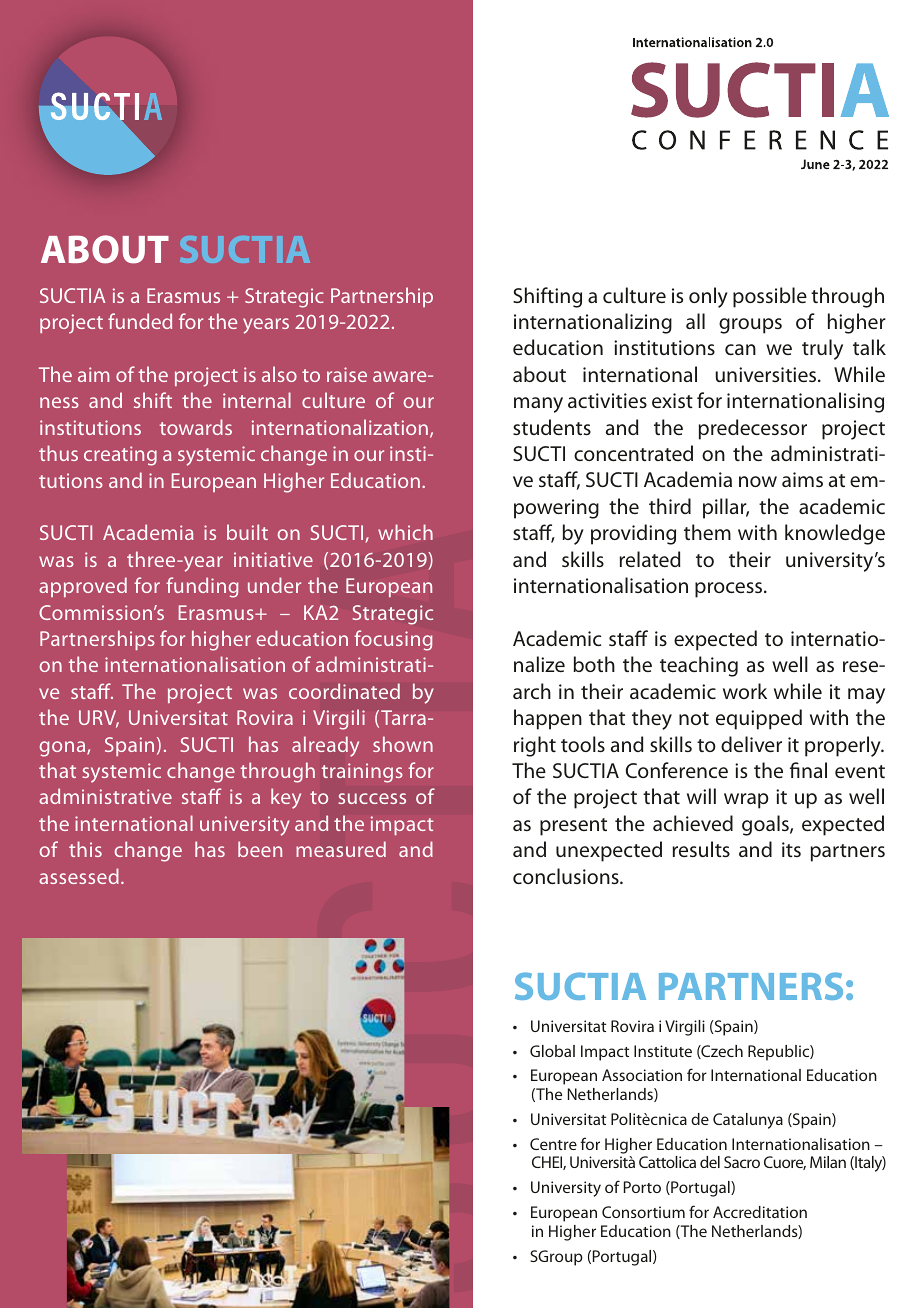 Image resolution: width=924 pixels, height=1308 pixels. What do you see at coordinates (553, 1144) in the screenshot?
I see `Centre` at bounding box center [553, 1144].
